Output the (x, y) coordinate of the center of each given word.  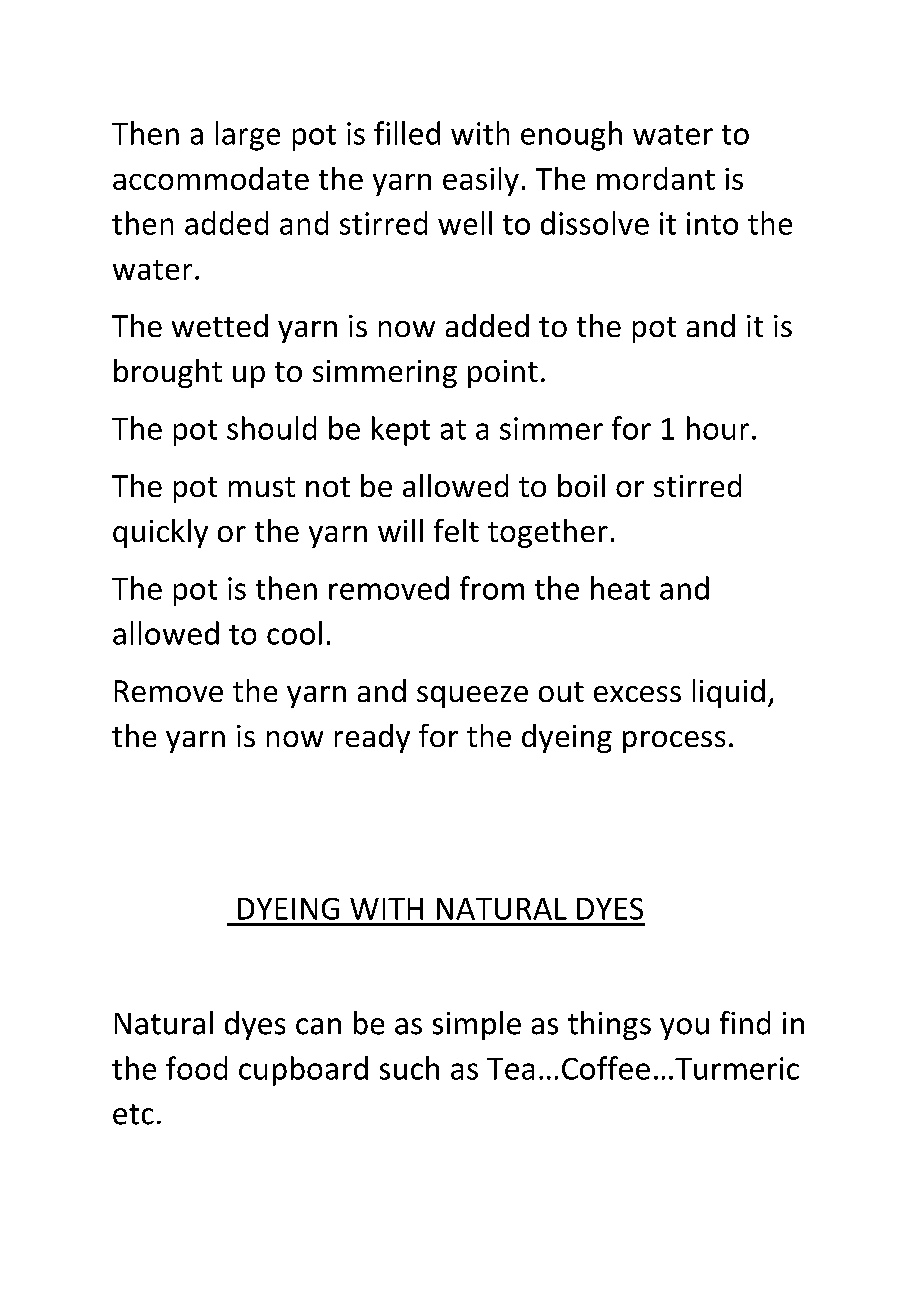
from (492, 588)
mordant (656, 178)
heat (620, 588)
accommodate (211, 178)
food (196, 1068)
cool (294, 633)
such (409, 1068)
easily (481, 181)
